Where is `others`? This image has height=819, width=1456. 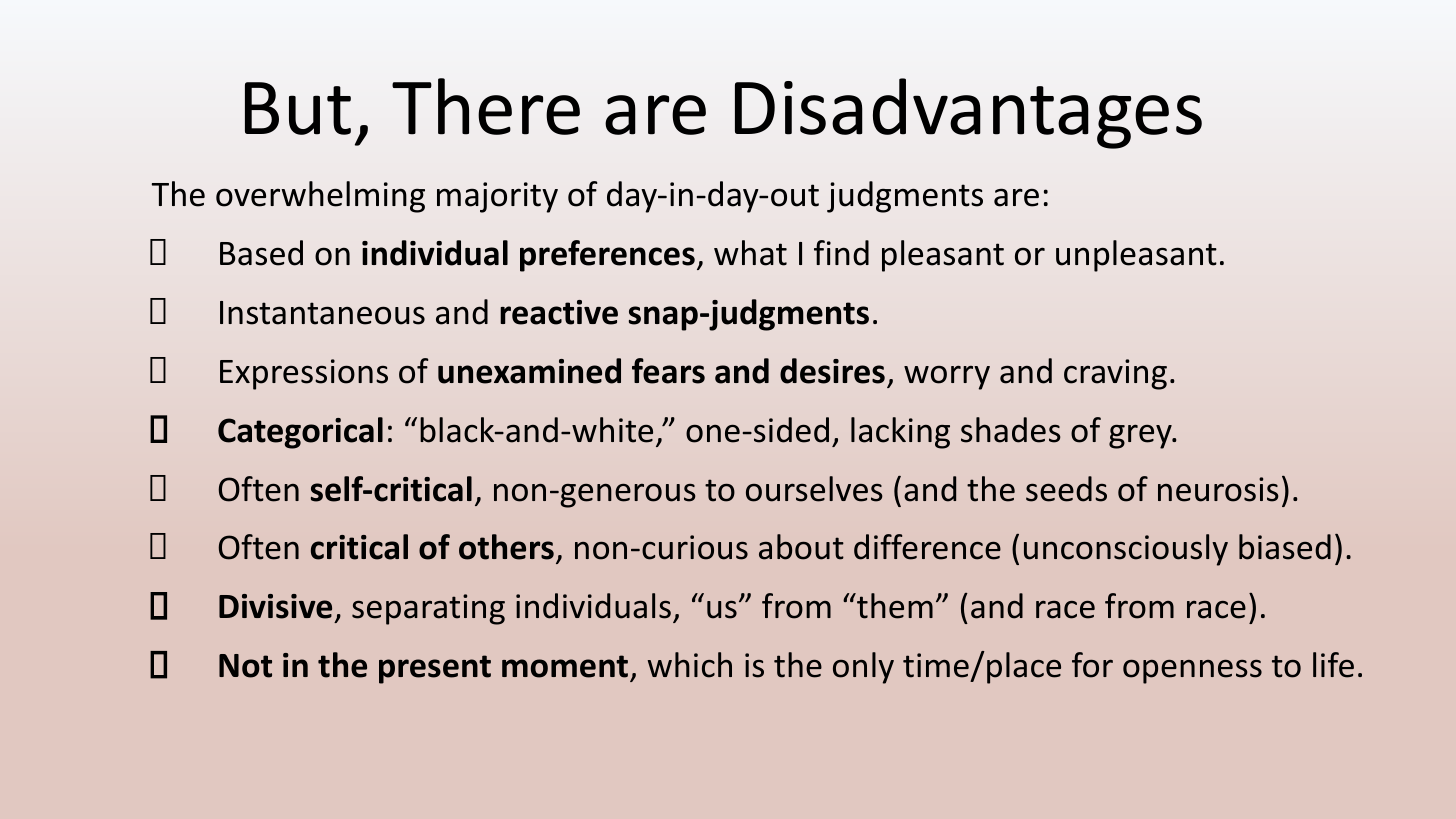
others is located at coordinates (506, 547).
